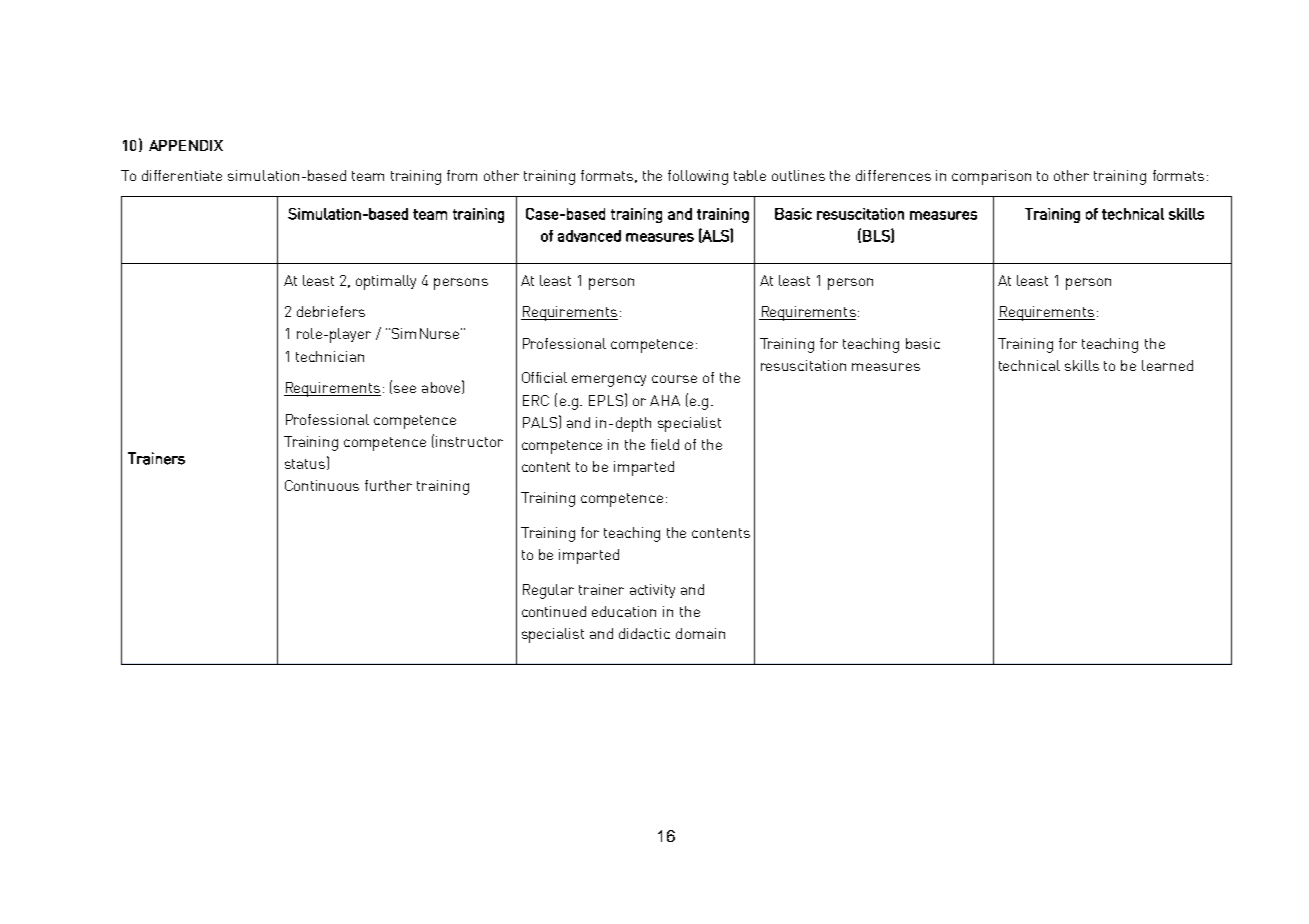 The width and height of the screenshot is (1309, 924). I want to click on optimally, so click(386, 282).
